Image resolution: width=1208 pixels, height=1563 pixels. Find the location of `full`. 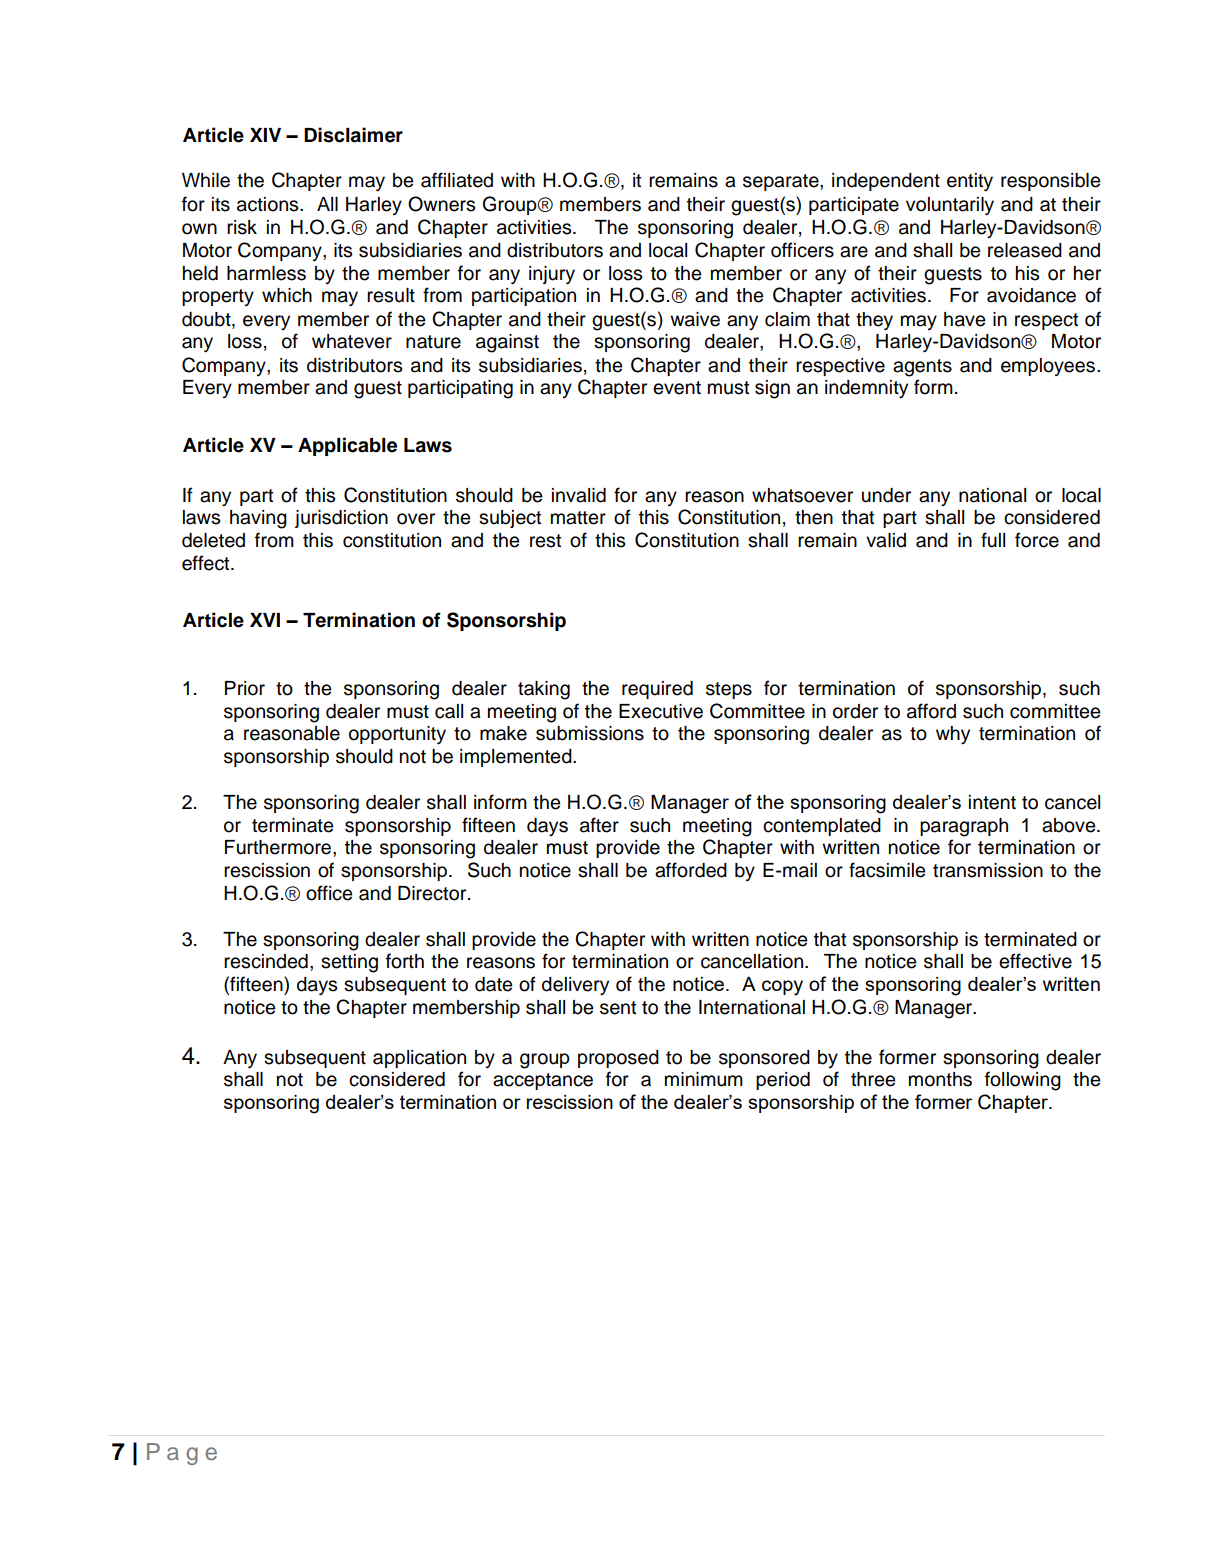

full is located at coordinates (993, 540).
